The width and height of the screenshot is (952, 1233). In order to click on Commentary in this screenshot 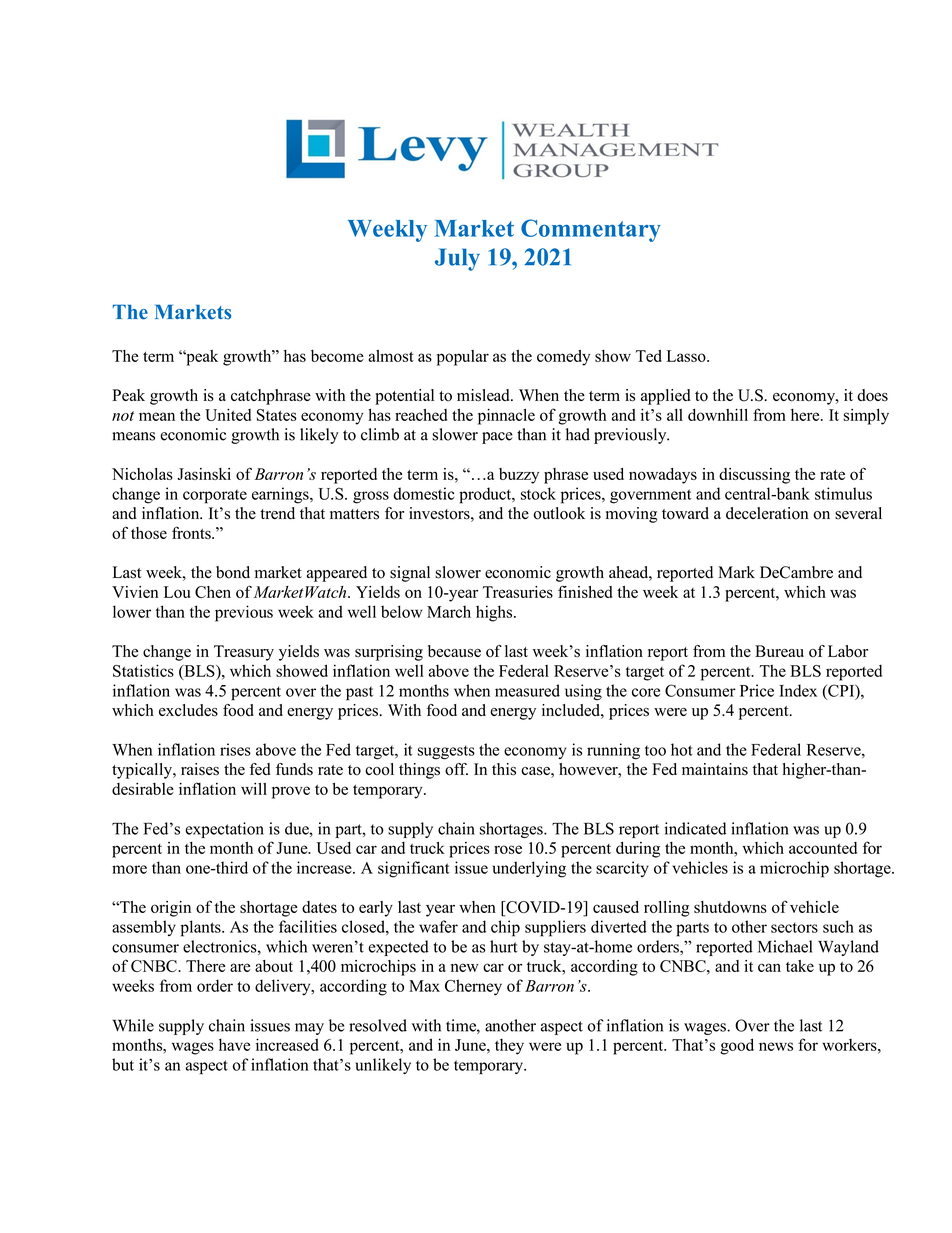, I will do `click(591, 230)`.
